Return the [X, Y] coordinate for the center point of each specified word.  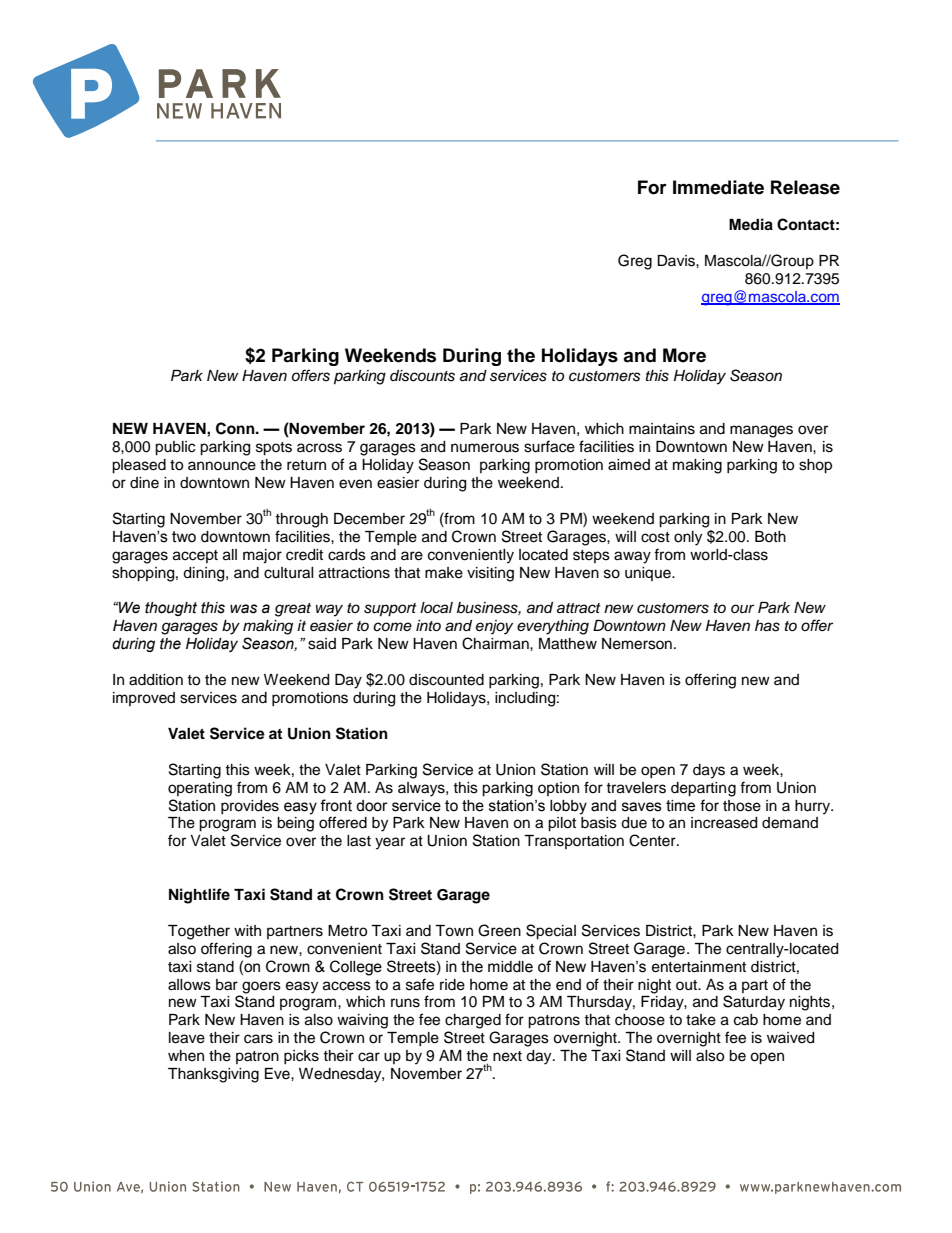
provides [250, 807]
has [767, 626]
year [390, 843]
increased [724, 823]
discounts [422, 376]
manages [761, 431]
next [507, 1056]
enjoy [494, 627]
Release [805, 187]
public [175, 448]
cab [746, 1020]
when [186, 1056]
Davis [677, 261]
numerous [485, 448]
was [243, 609]
